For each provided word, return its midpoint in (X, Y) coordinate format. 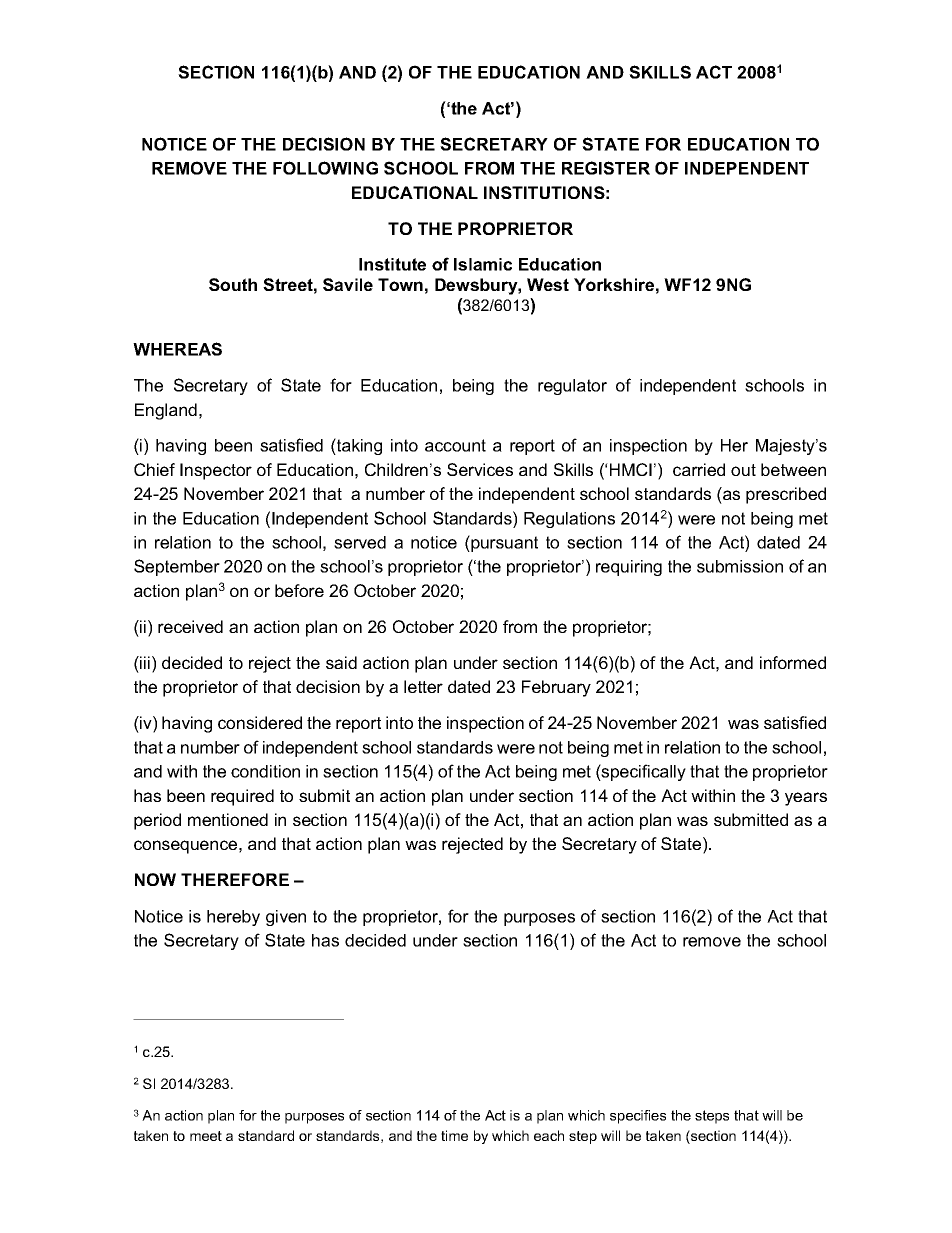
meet (206, 1136)
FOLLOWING (325, 168)
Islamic (483, 264)
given (286, 918)
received (190, 626)
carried (699, 469)
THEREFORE (235, 879)
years (806, 799)
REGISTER (606, 168)
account (455, 445)
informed (793, 662)
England (166, 411)
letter (423, 686)
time (454, 1135)
